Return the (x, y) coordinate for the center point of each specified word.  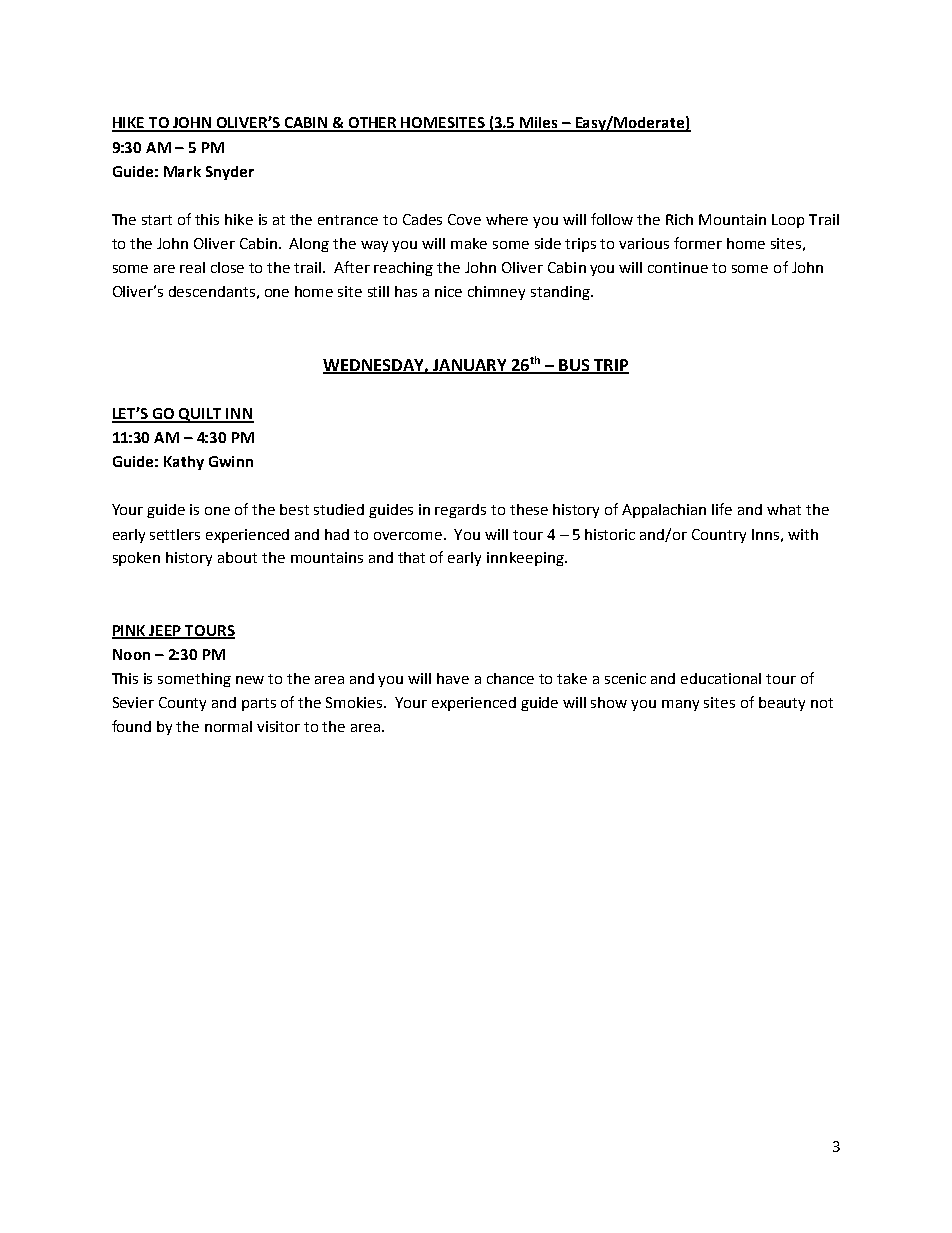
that (411, 557)
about (237, 557)
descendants (212, 291)
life (722, 509)
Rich (679, 219)
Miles (539, 124)
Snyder (230, 173)
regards (460, 511)
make (469, 243)
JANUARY (470, 366)
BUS (574, 366)
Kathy (184, 463)
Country (719, 536)
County (182, 704)
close (227, 267)
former (698, 243)
